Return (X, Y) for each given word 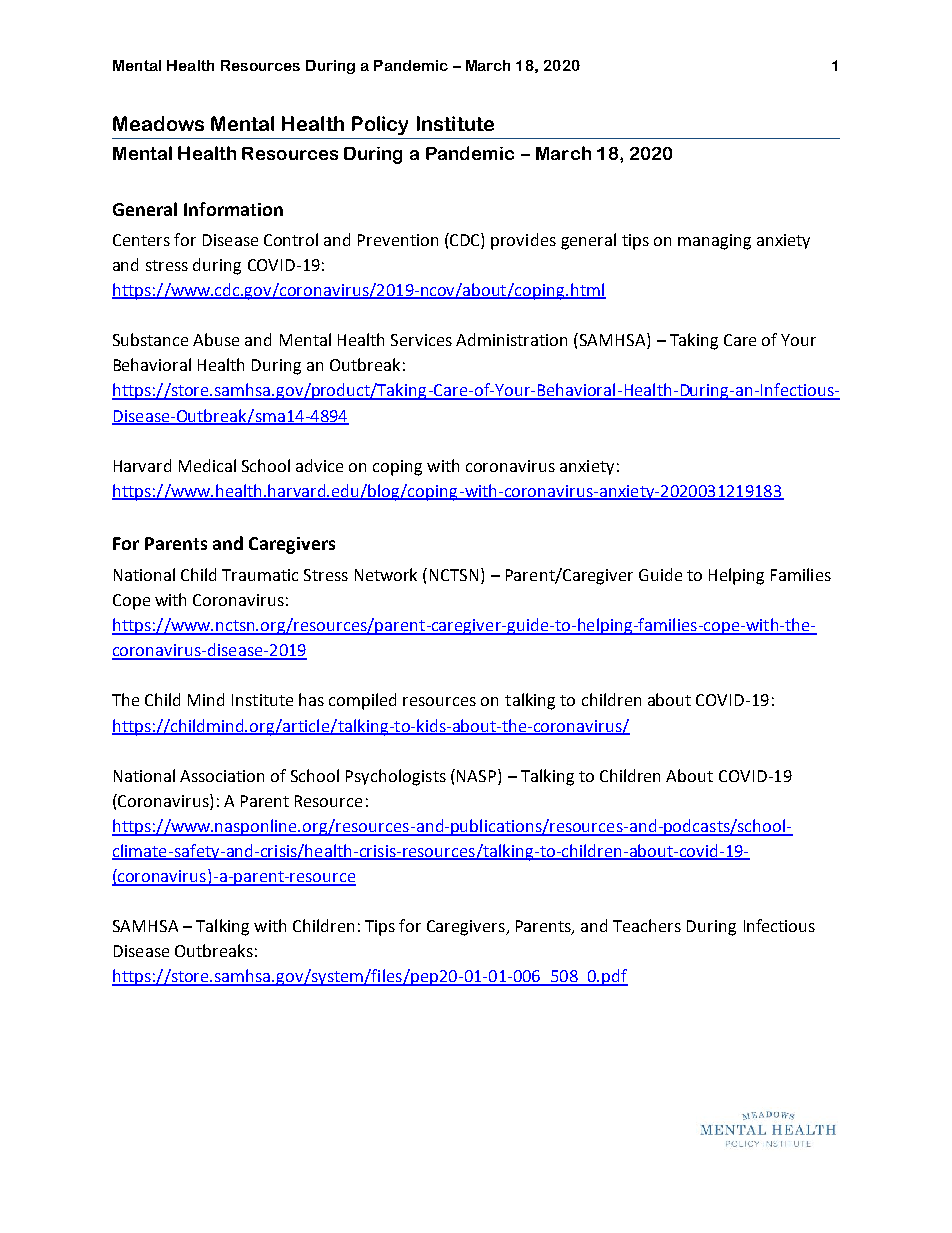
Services (421, 340)
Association (222, 776)
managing (714, 242)
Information (233, 209)
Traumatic (260, 575)
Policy (380, 125)
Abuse (216, 339)
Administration (511, 339)
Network (386, 574)
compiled (362, 701)
